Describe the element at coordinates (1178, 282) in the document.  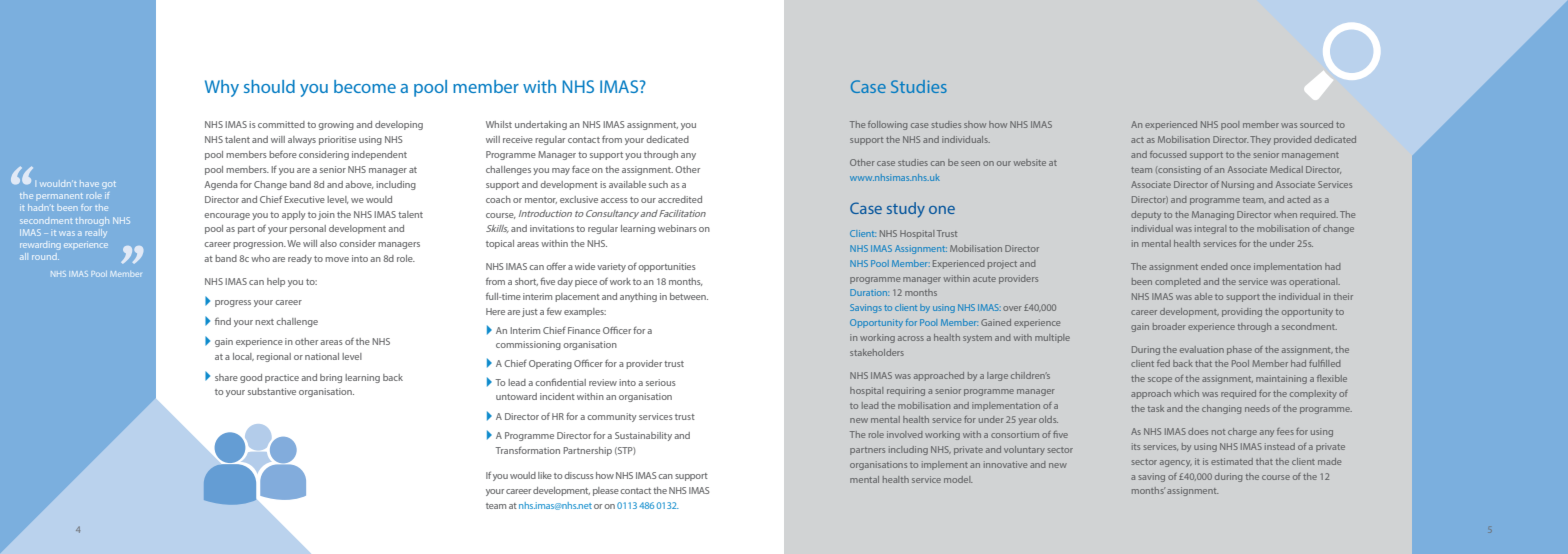
I see `completed` at that location.
